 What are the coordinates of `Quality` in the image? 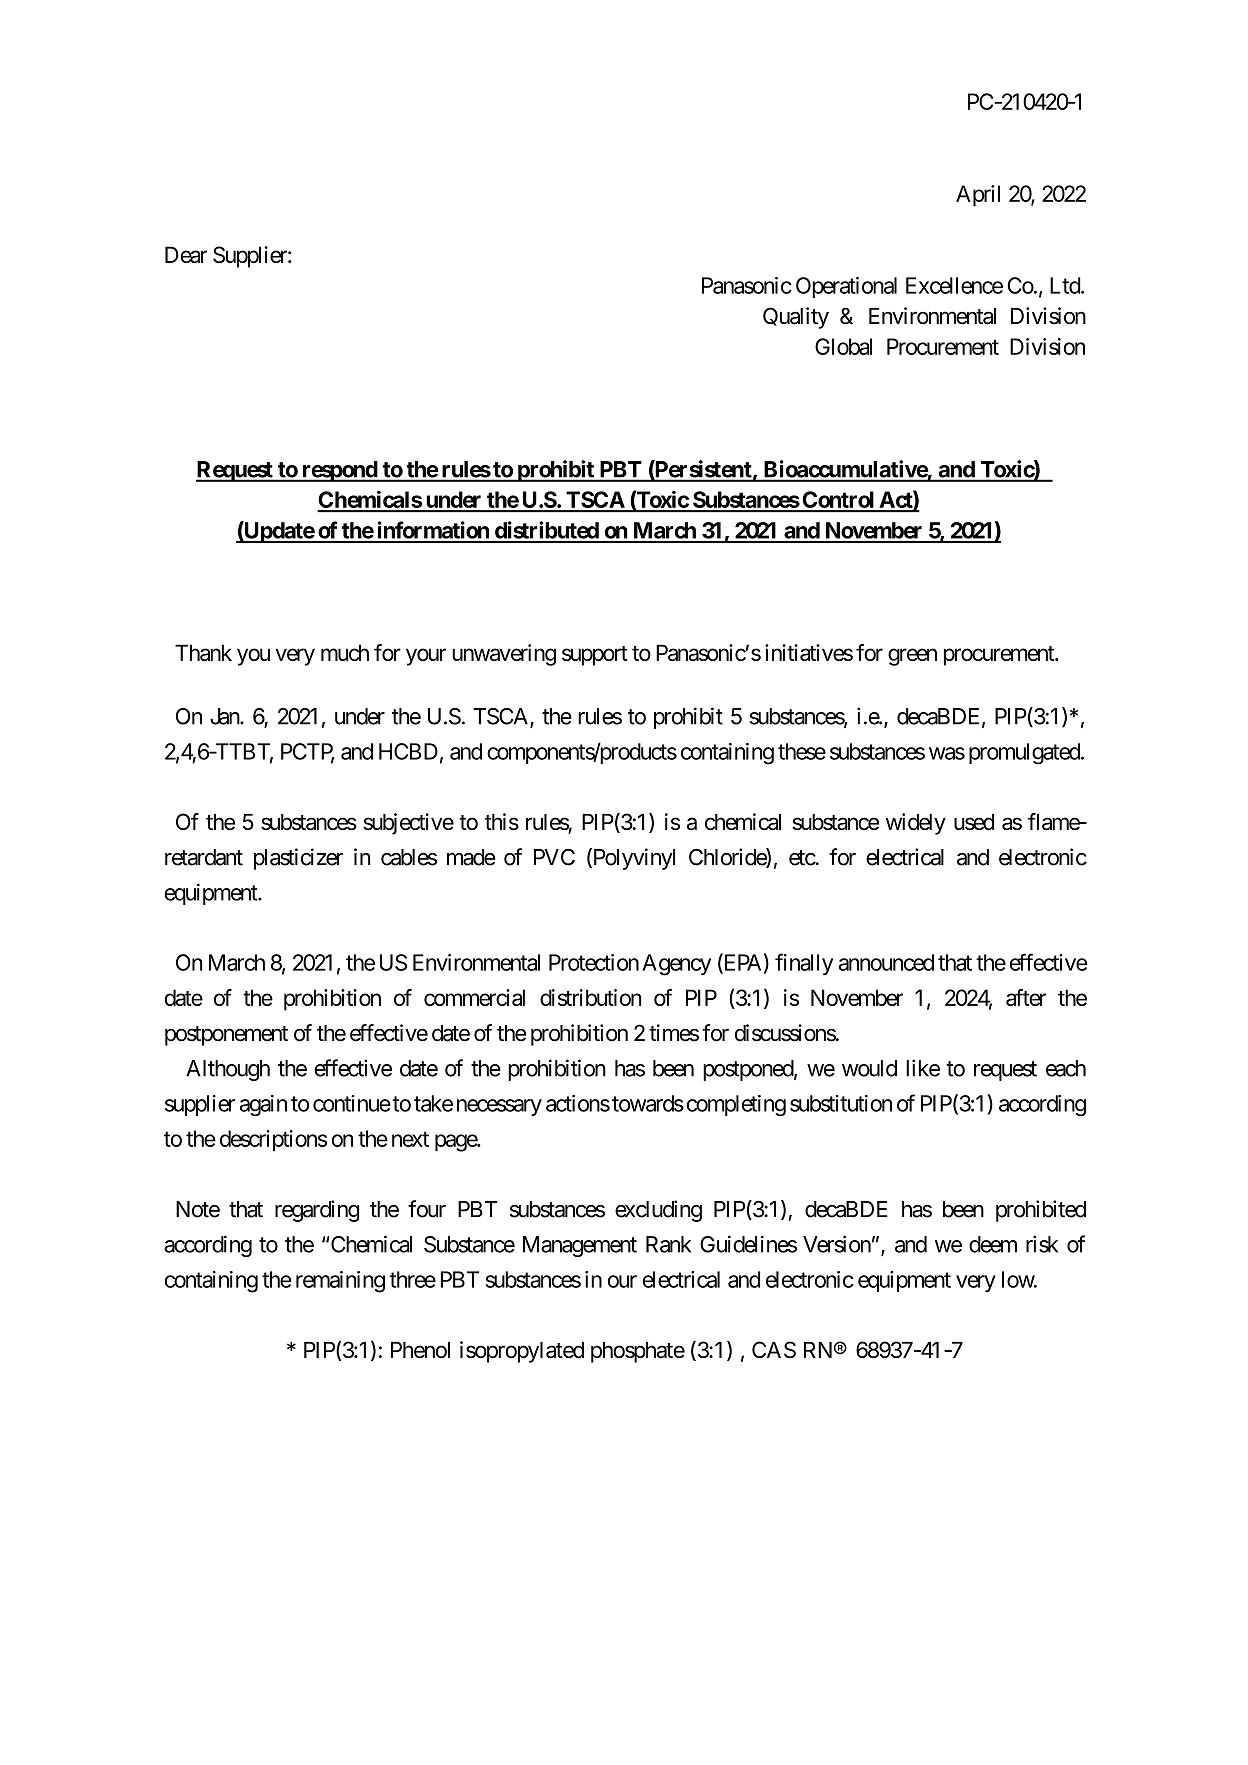 It's located at (796, 318).
